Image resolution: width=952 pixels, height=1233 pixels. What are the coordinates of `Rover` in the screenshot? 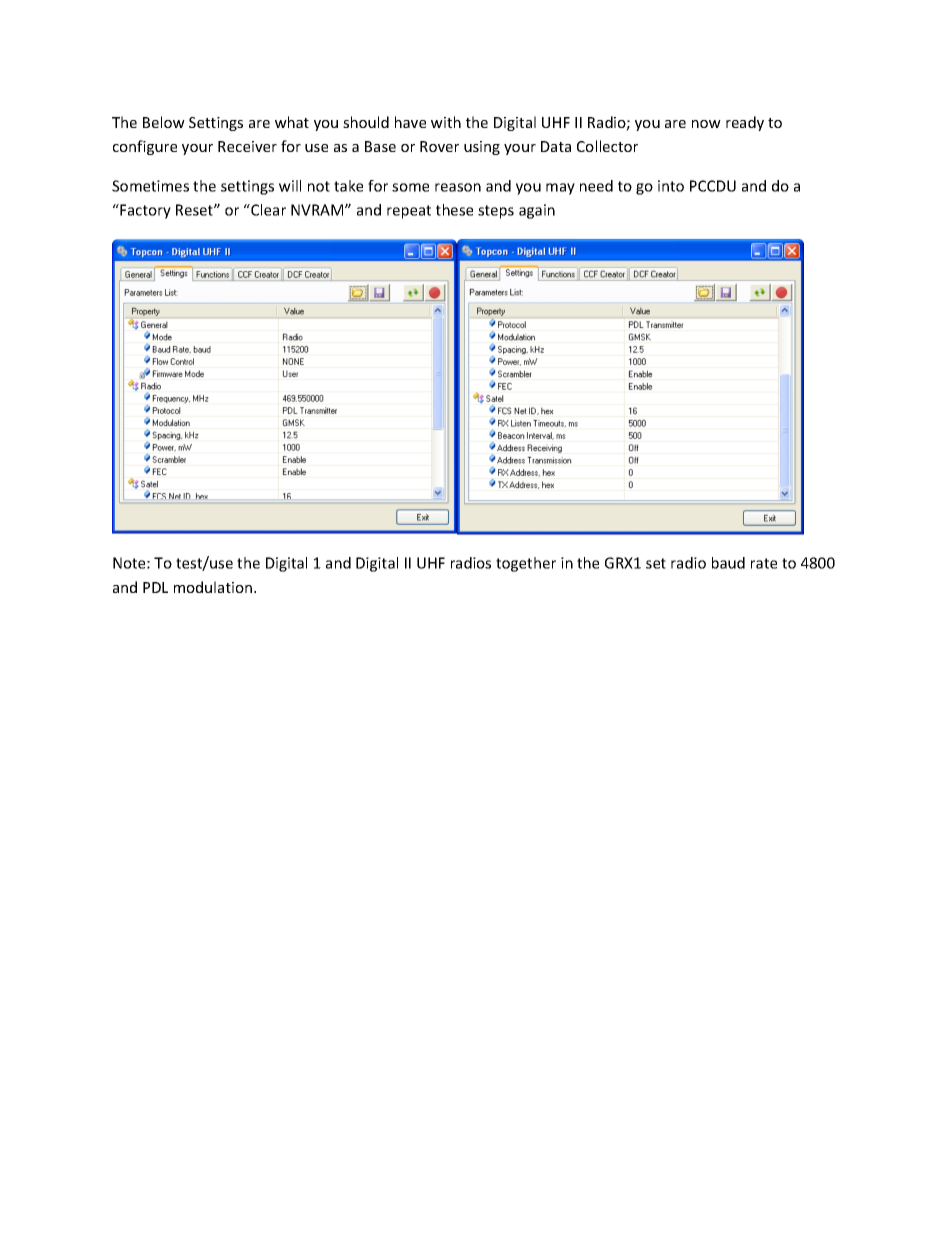 It's located at (439, 146).
